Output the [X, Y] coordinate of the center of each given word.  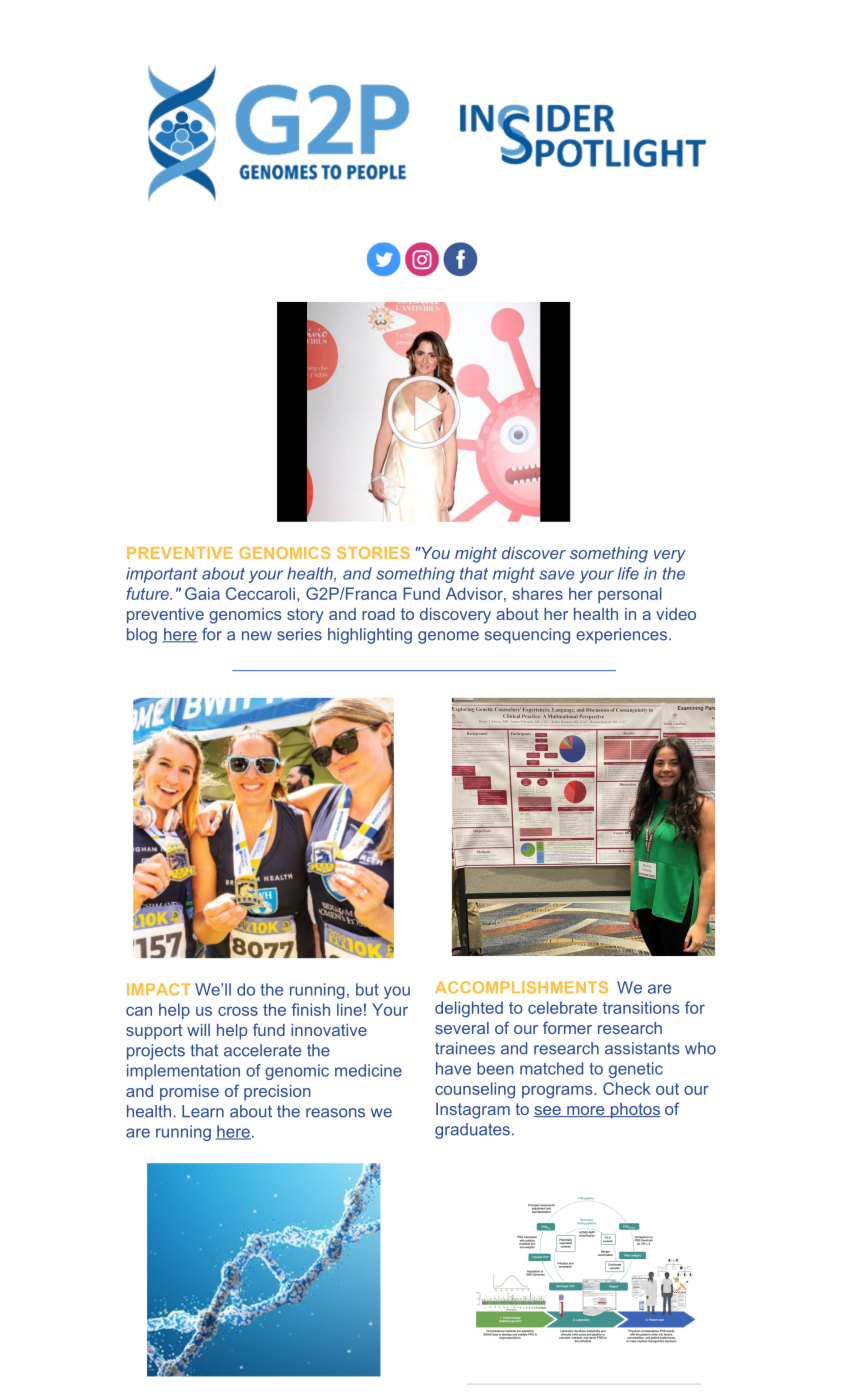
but [367, 989]
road [378, 614]
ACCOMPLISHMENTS [521, 987]
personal [630, 595]
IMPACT [159, 989]
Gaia [202, 593]
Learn [203, 1111]
